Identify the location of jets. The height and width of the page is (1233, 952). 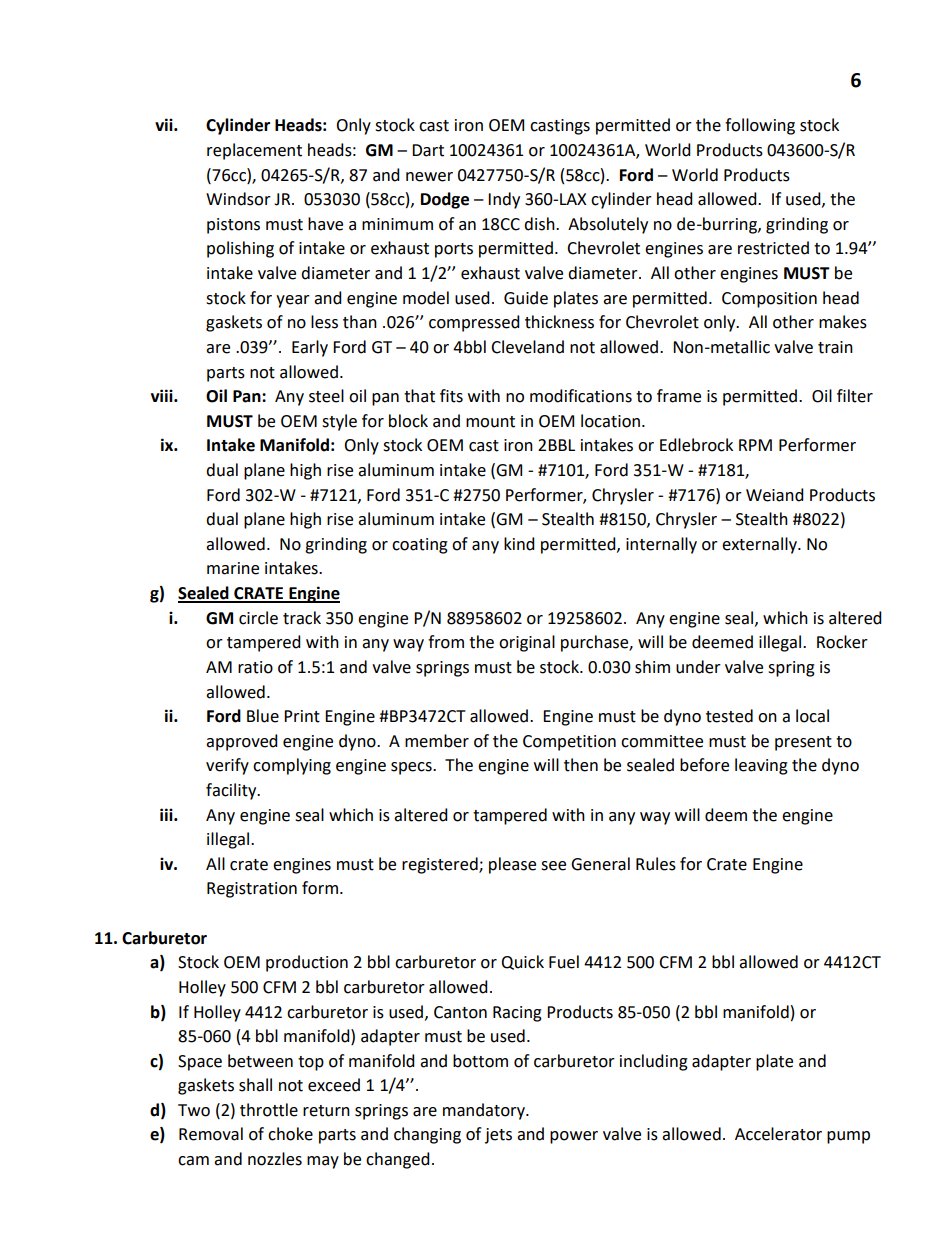
(498, 1136).
